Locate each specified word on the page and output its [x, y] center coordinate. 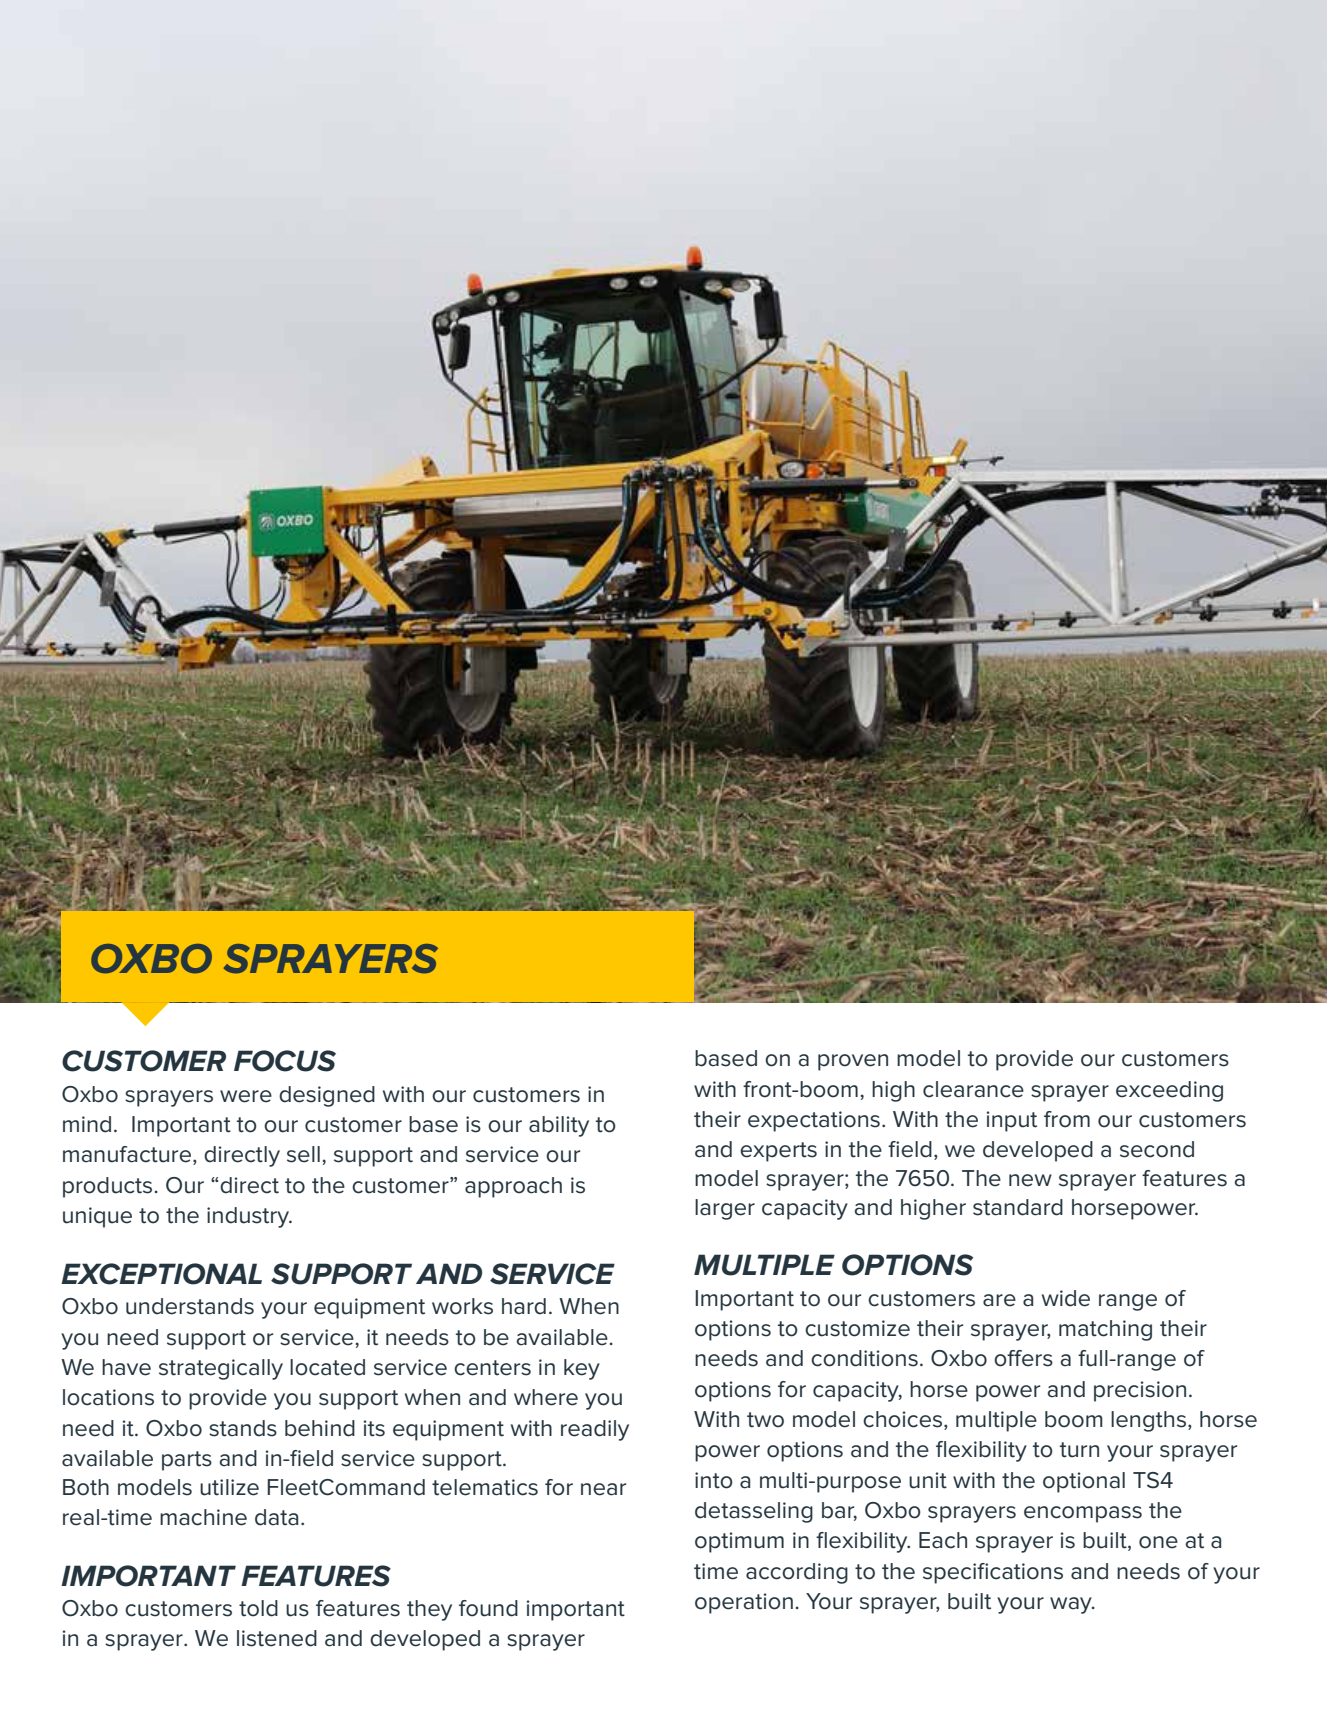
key [582, 1369]
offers [1023, 1358]
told [258, 1608]
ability [559, 1126]
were [246, 1096]
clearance [973, 1089]
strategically [221, 1369]
